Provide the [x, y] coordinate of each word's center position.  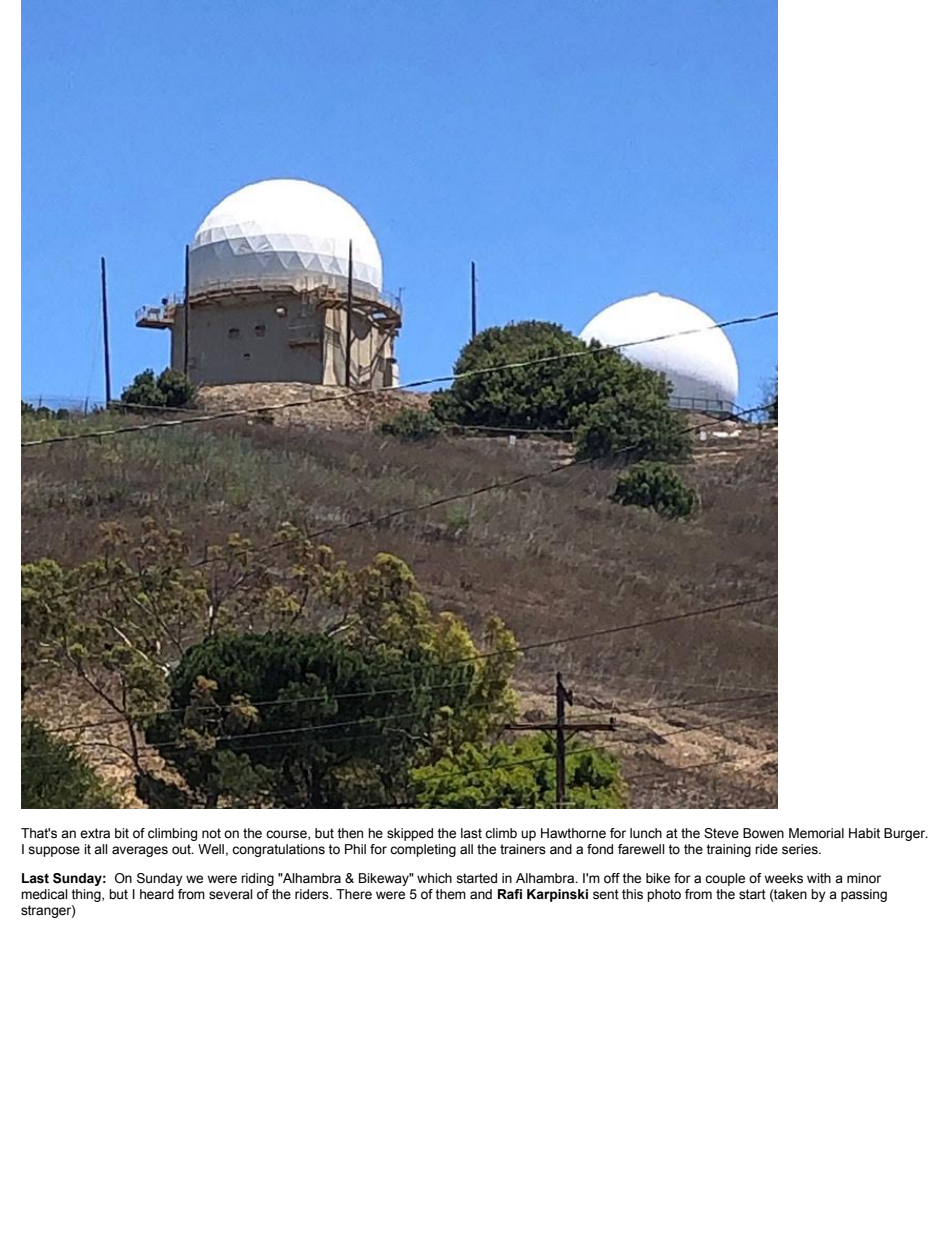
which [434, 878]
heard [157, 894]
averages [140, 851]
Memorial [816, 833]
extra [95, 833]
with [819, 878]
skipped [410, 834]
